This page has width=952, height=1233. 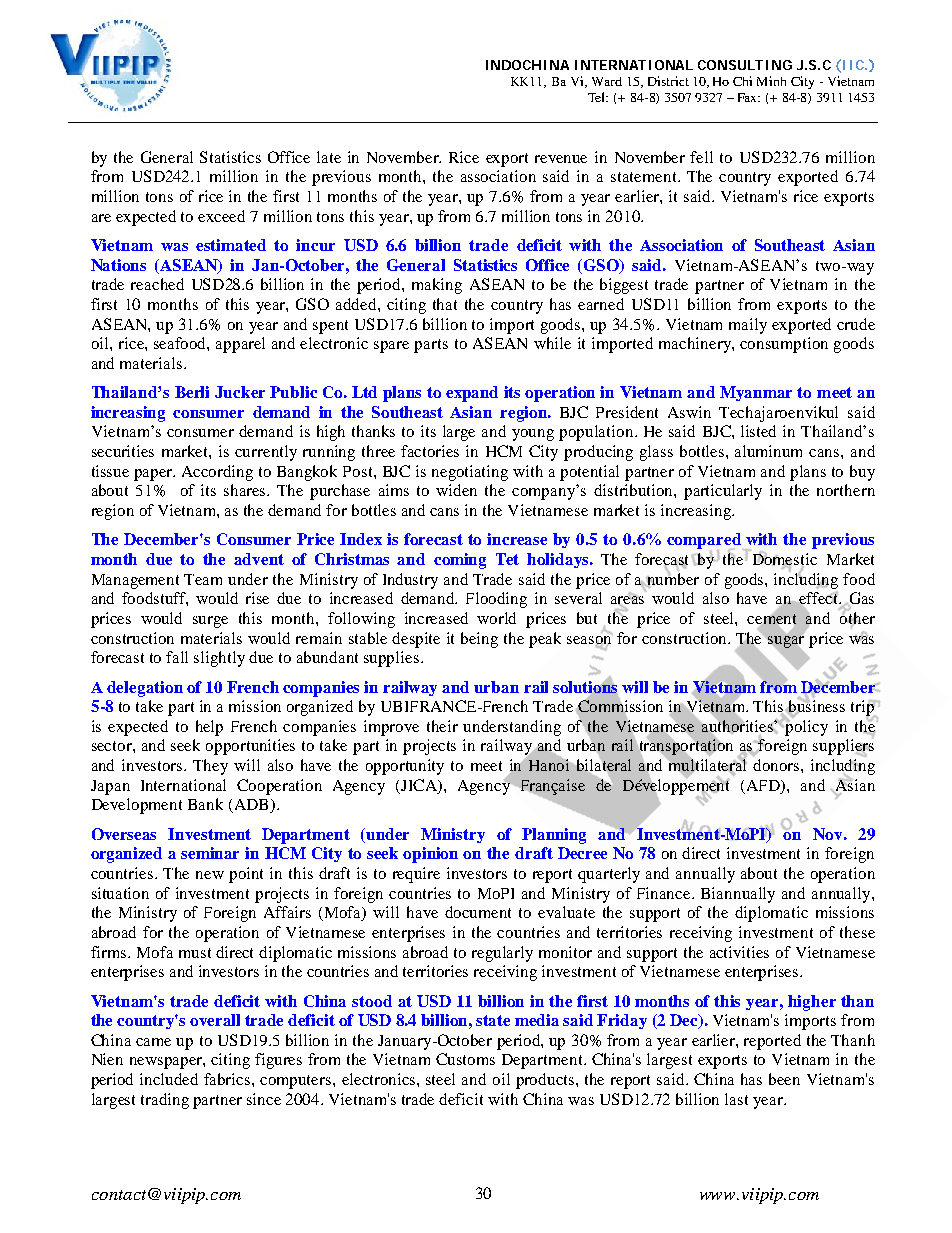 What do you see at coordinates (784, 1079) in the page?
I see `been` at bounding box center [784, 1079].
